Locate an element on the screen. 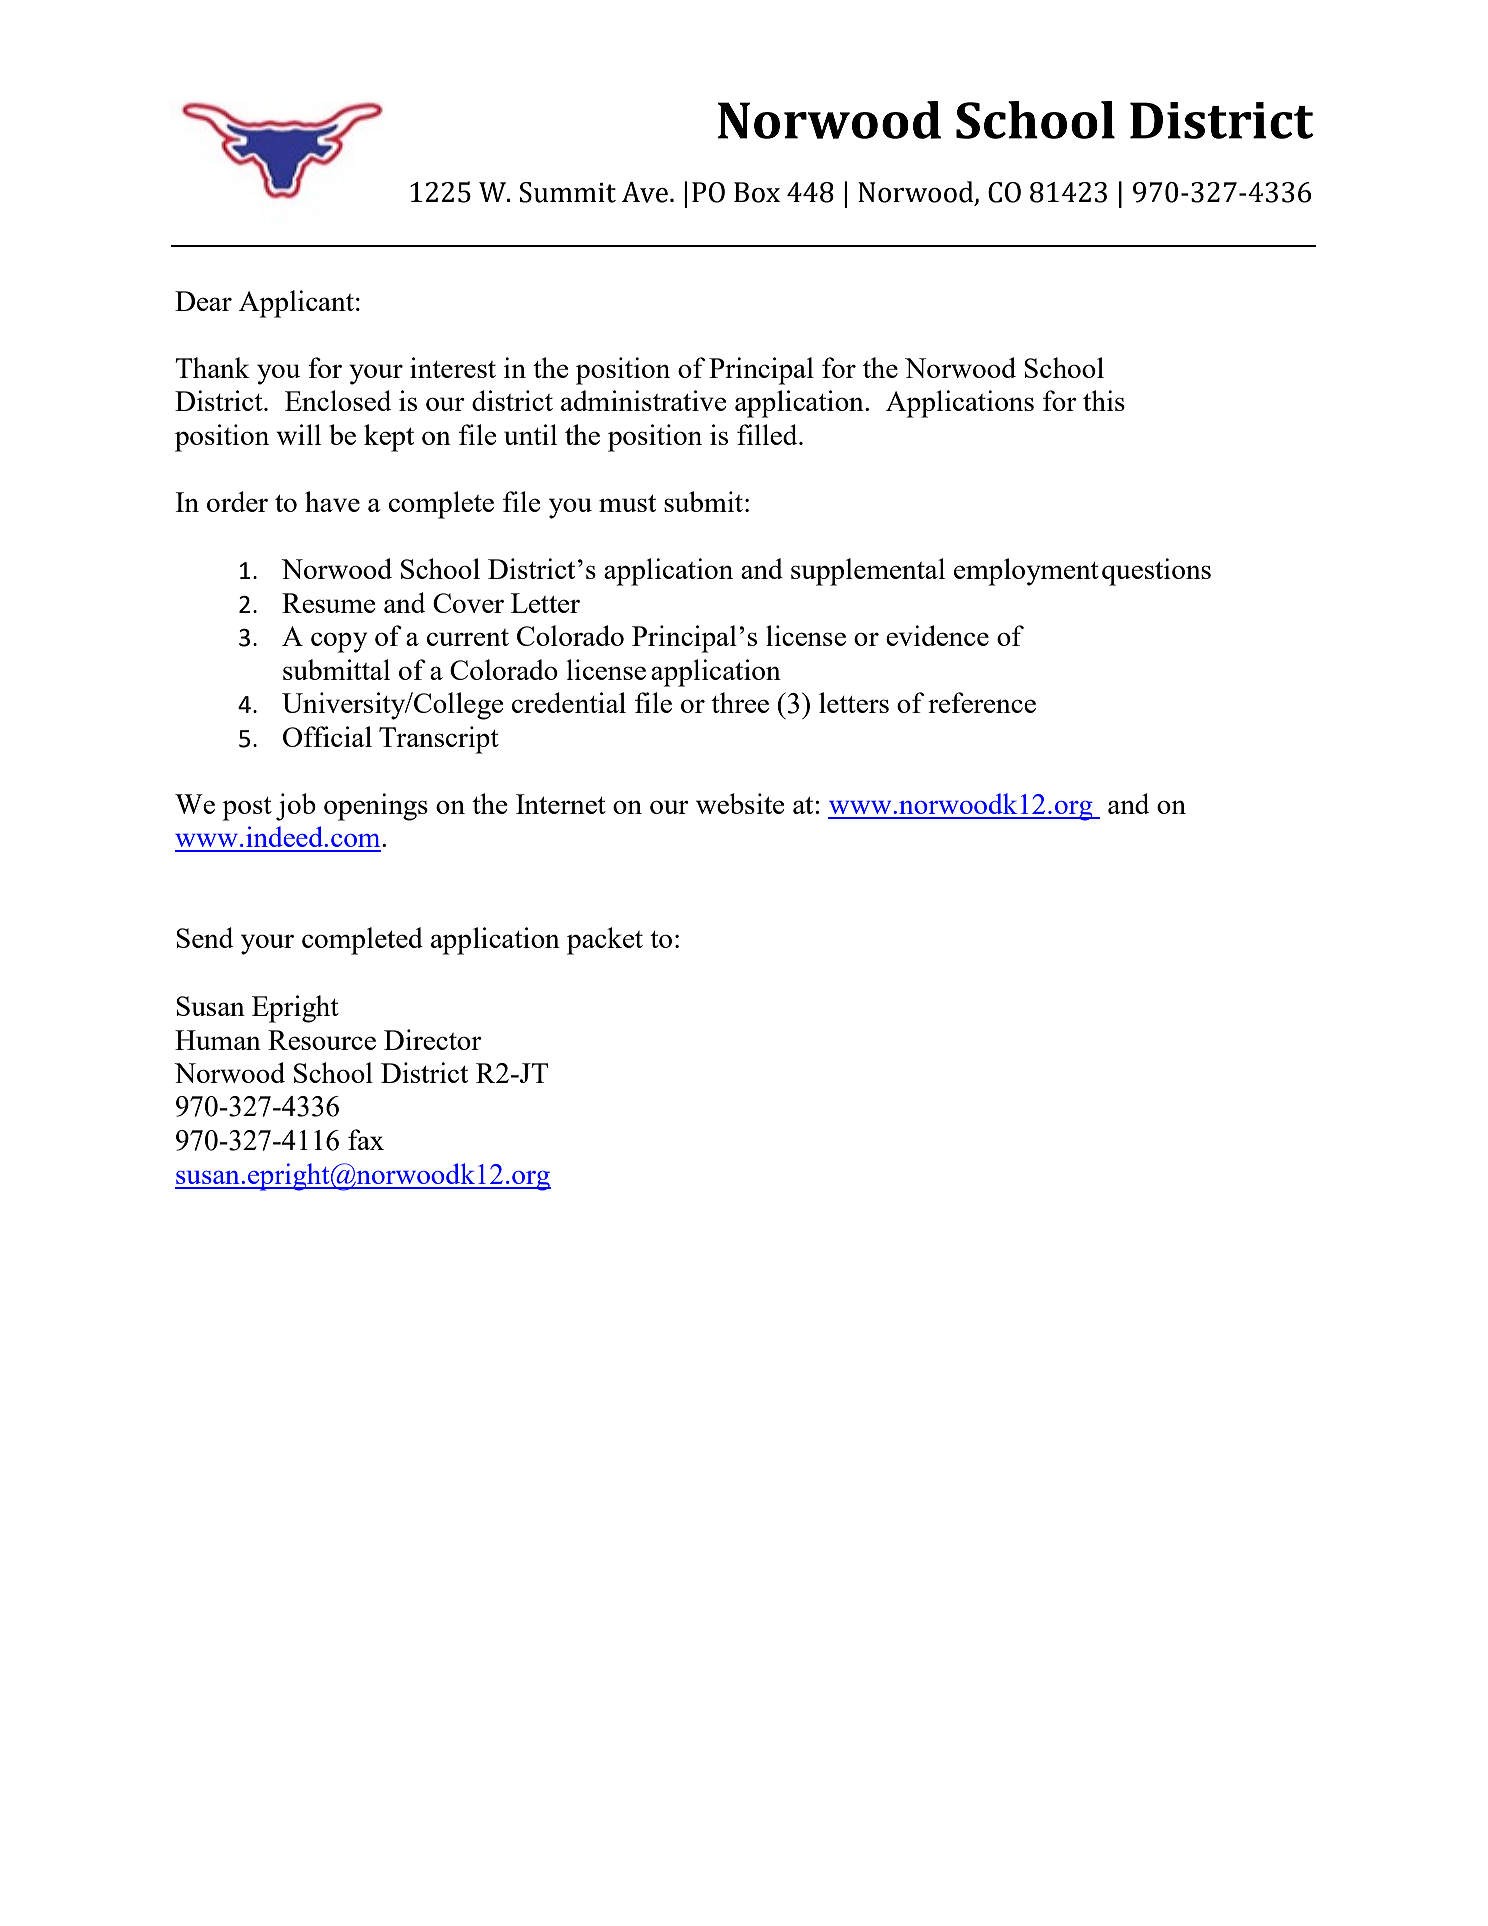  Official is located at coordinates (327, 736).
